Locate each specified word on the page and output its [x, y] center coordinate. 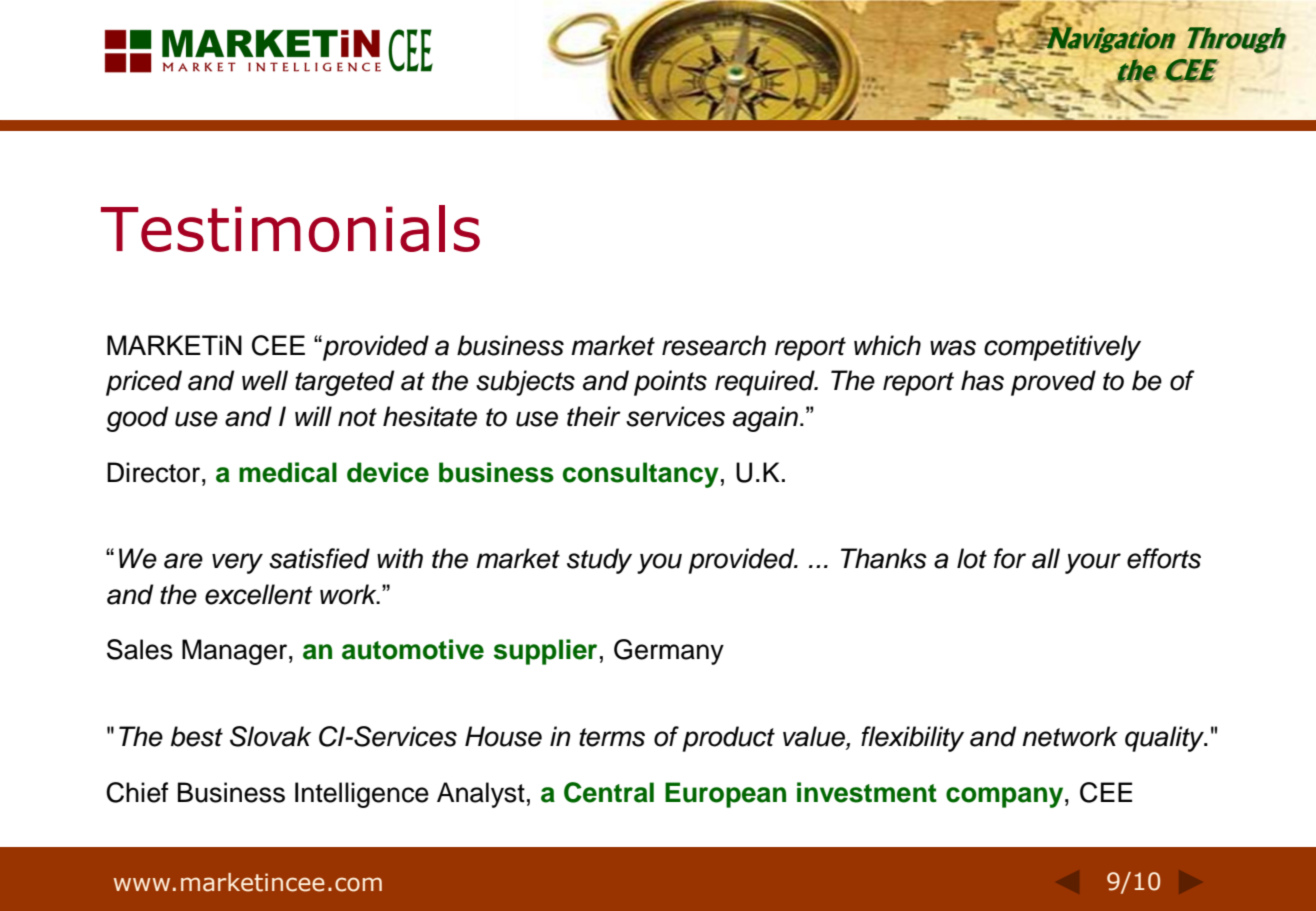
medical [288, 472]
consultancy [641, 475]
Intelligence [362, 795]
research [714, 345]
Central [609, 792]
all [1046, 558]
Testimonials [290, 228]
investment [867, 792]
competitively [1062, 348]
